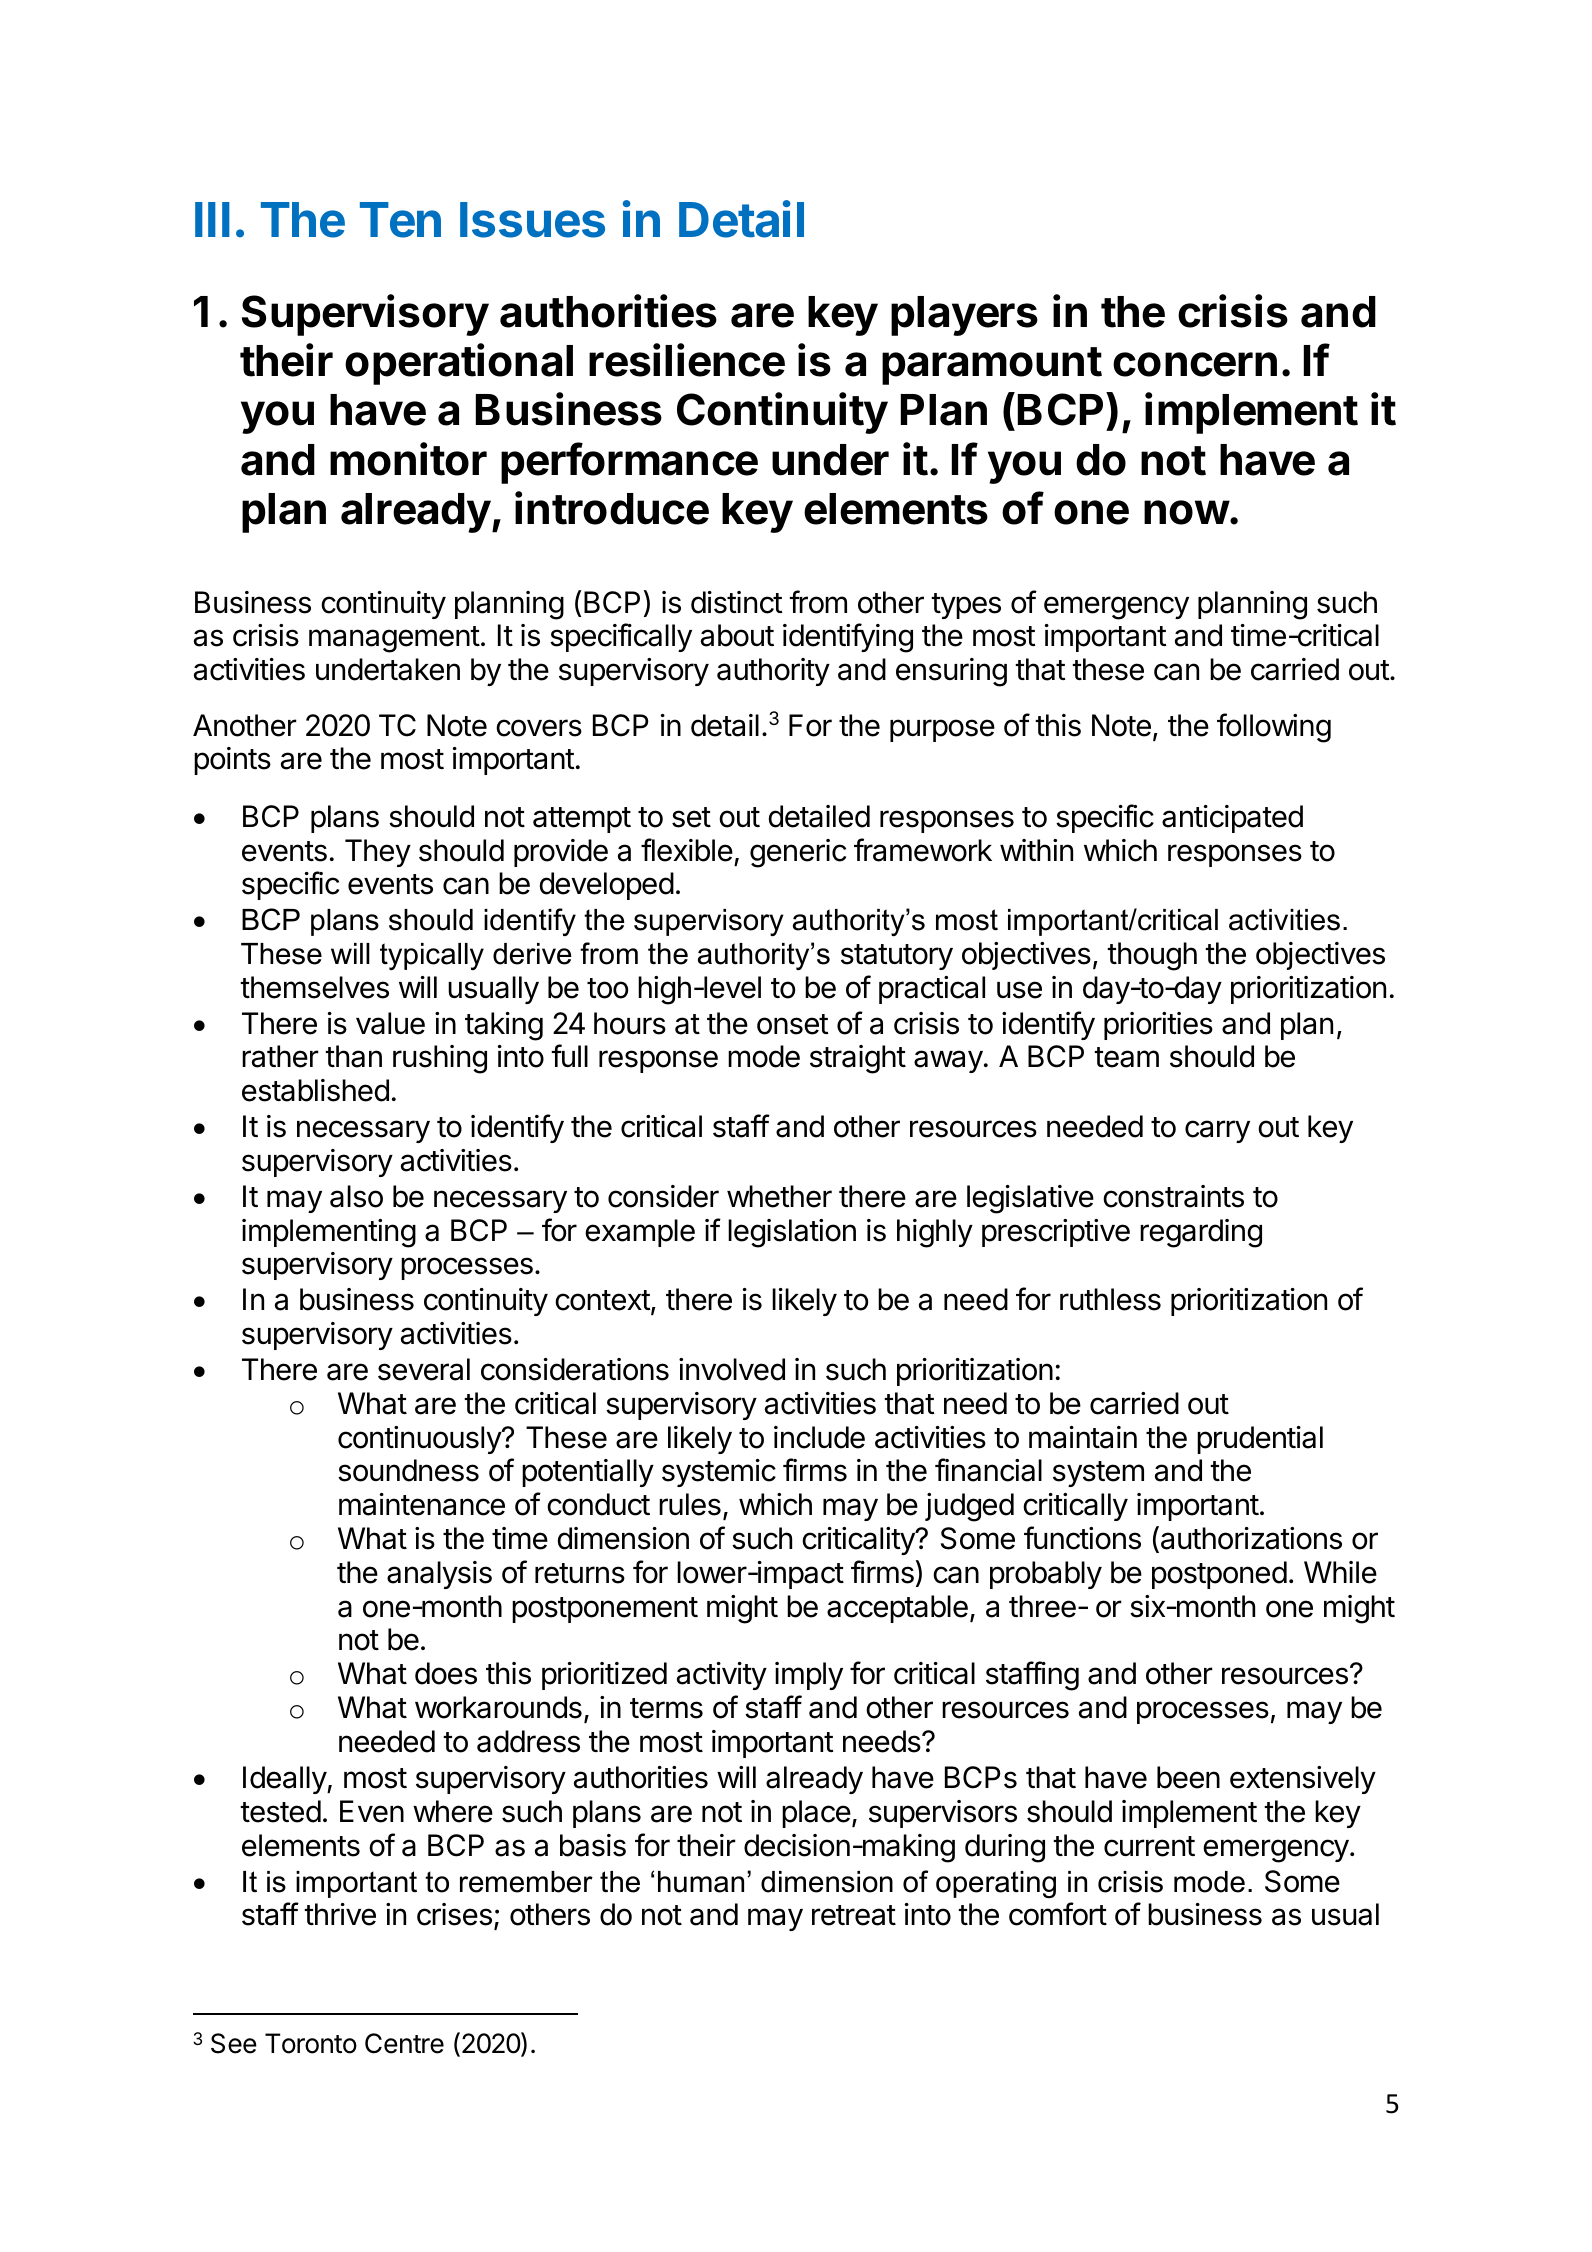 Image resolution: width=1592 pixels, height=2252 pixels. Describe the element at coordinates (311, 2043) in the screenshot. I see `Toronto` at that location.
